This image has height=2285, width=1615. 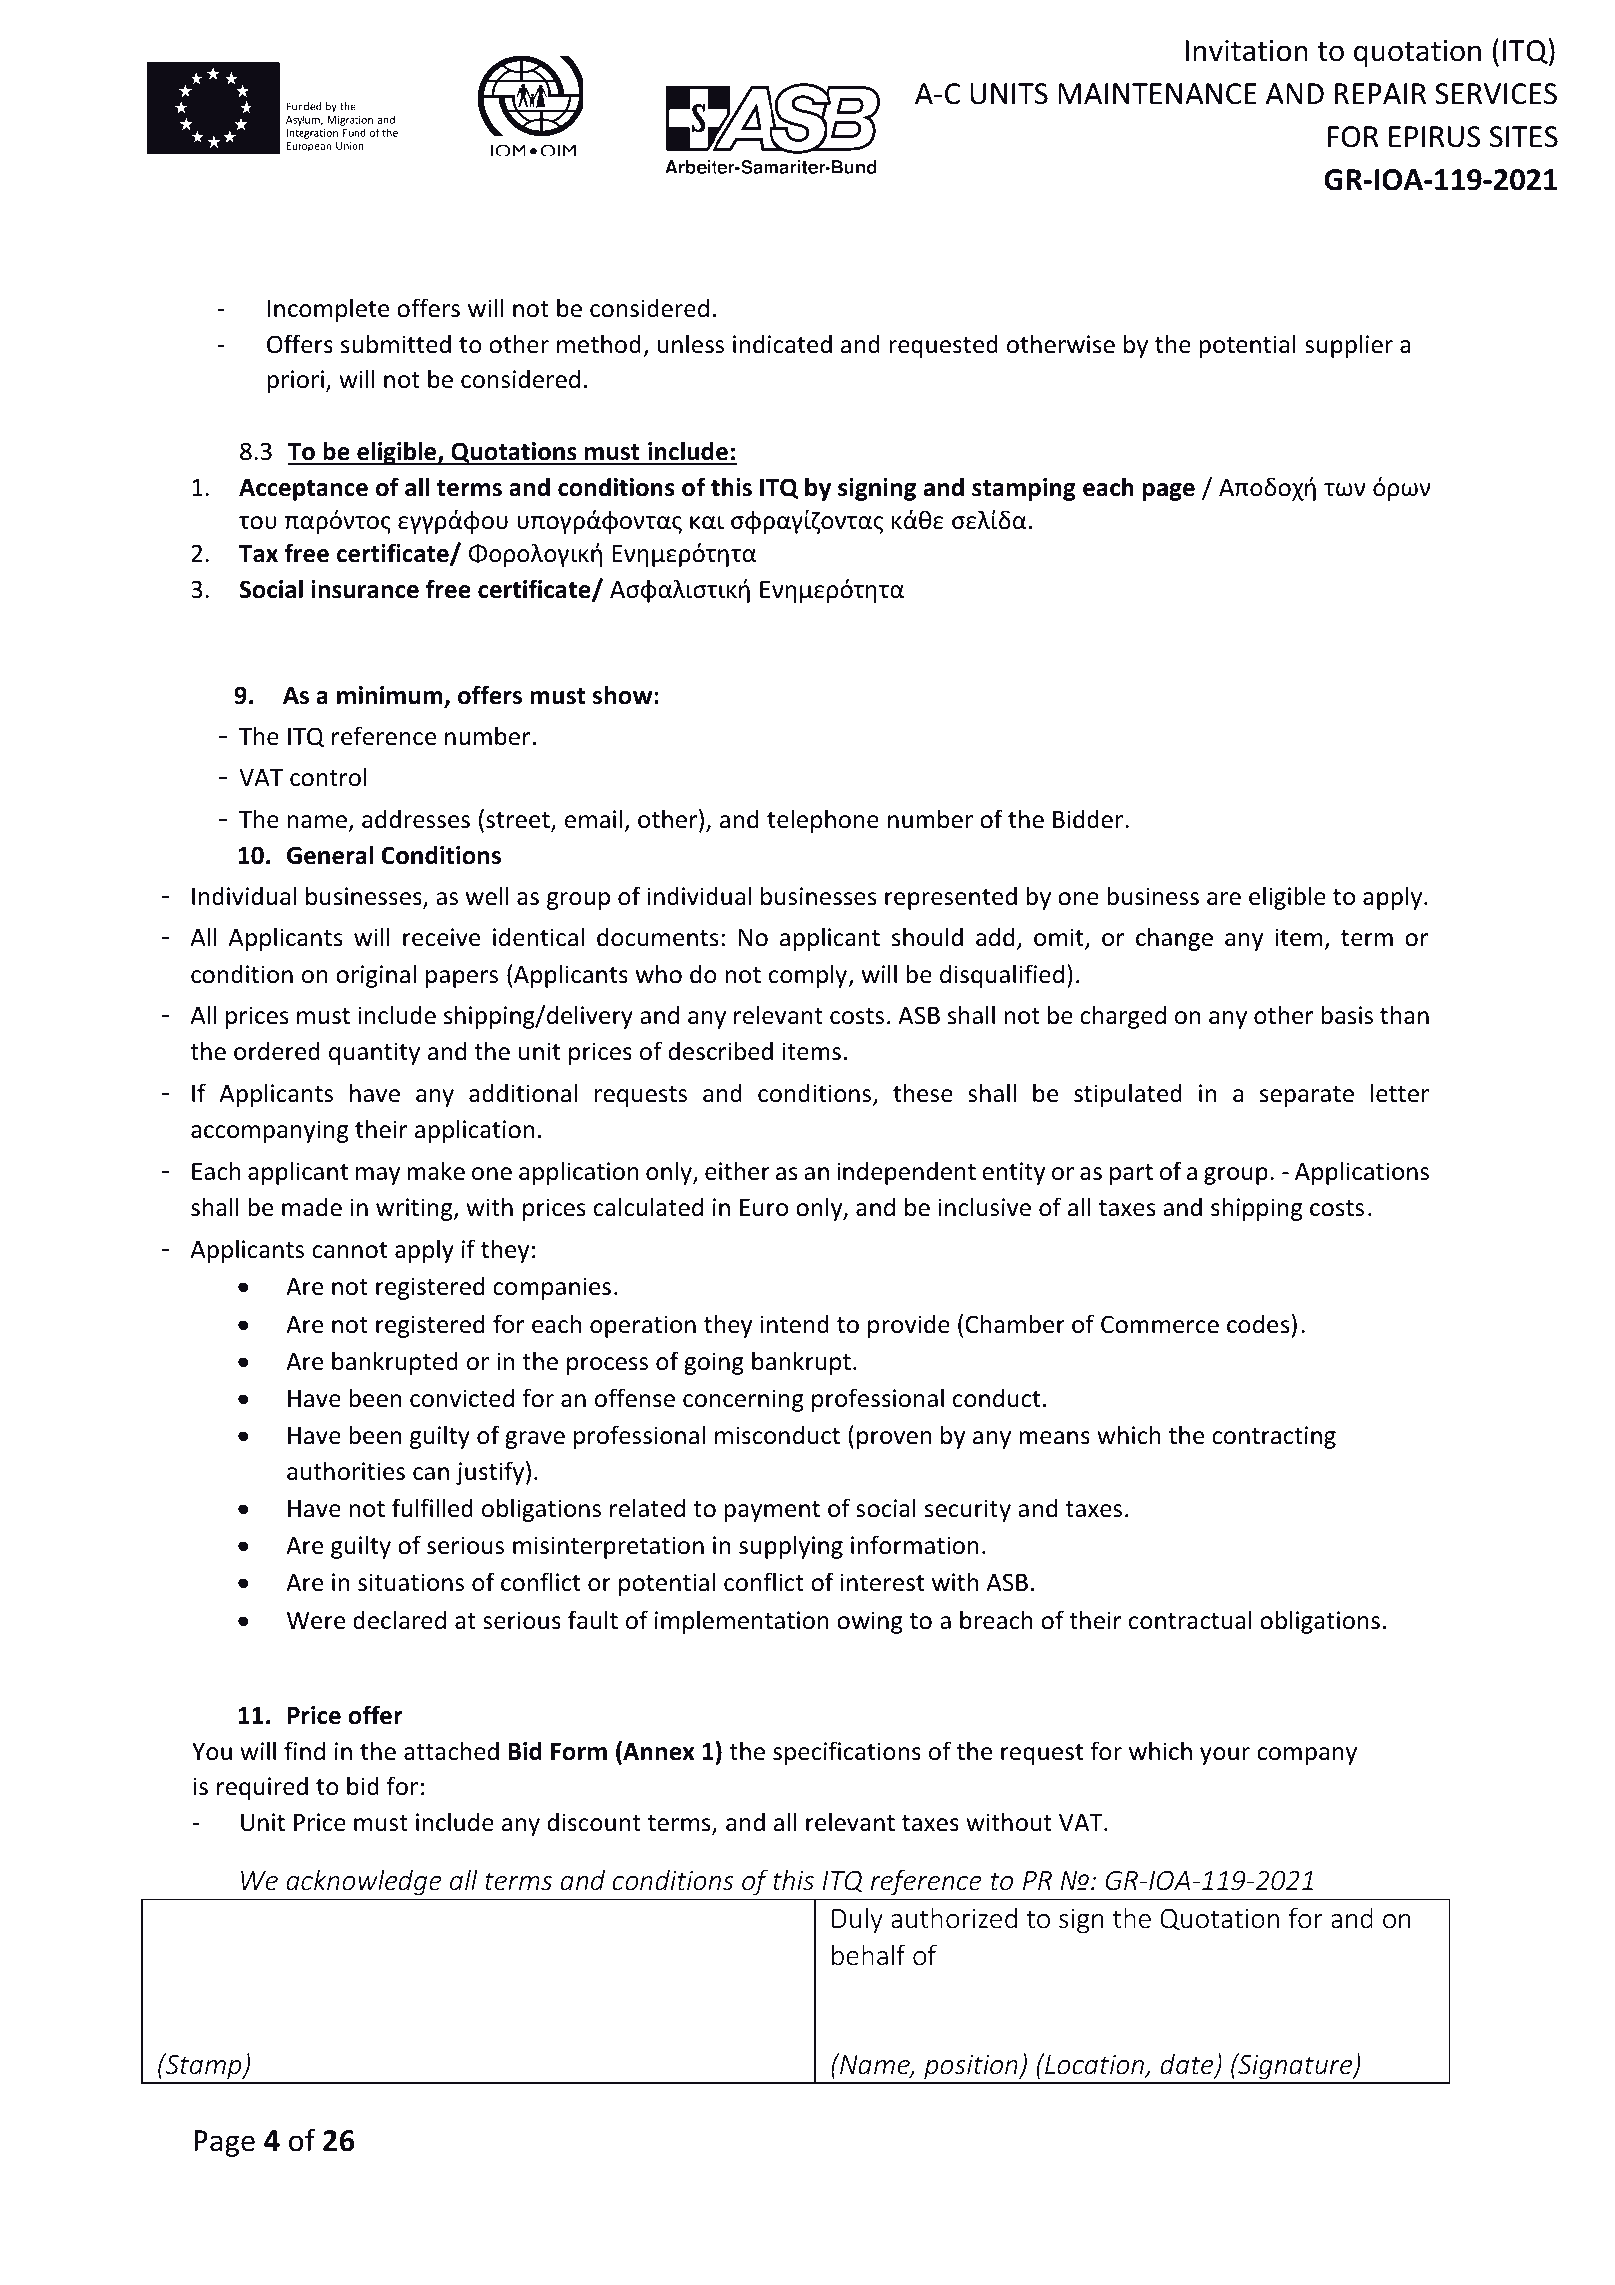 What do you see at coordinates (364, 1882) in the image?
I see `acknowledge` at bounding box center [364, 1882].
